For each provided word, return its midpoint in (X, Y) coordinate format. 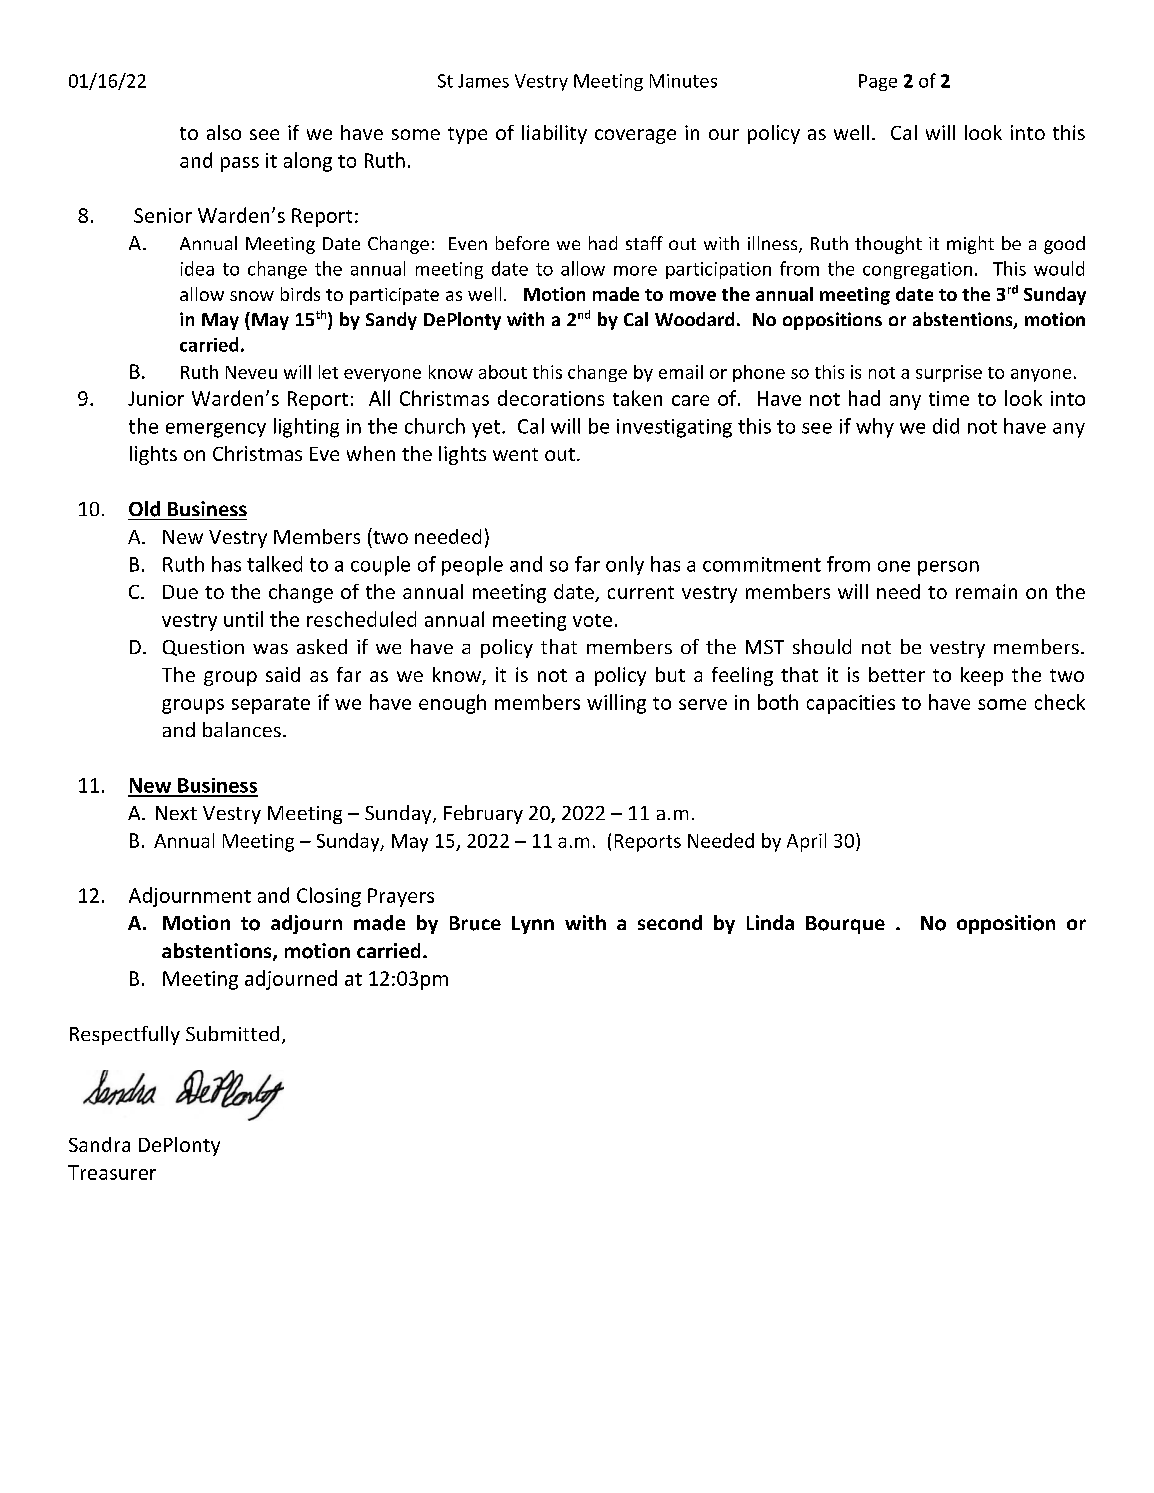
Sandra (99, 1144)
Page (878, 82)
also (224, 132)
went (515, 454)
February (483, 814)
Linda (770, 922)
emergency (216, 430)
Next (176, 813)
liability (554, 134)
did (946, 426)
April (806, 842)
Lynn (533, 925)
